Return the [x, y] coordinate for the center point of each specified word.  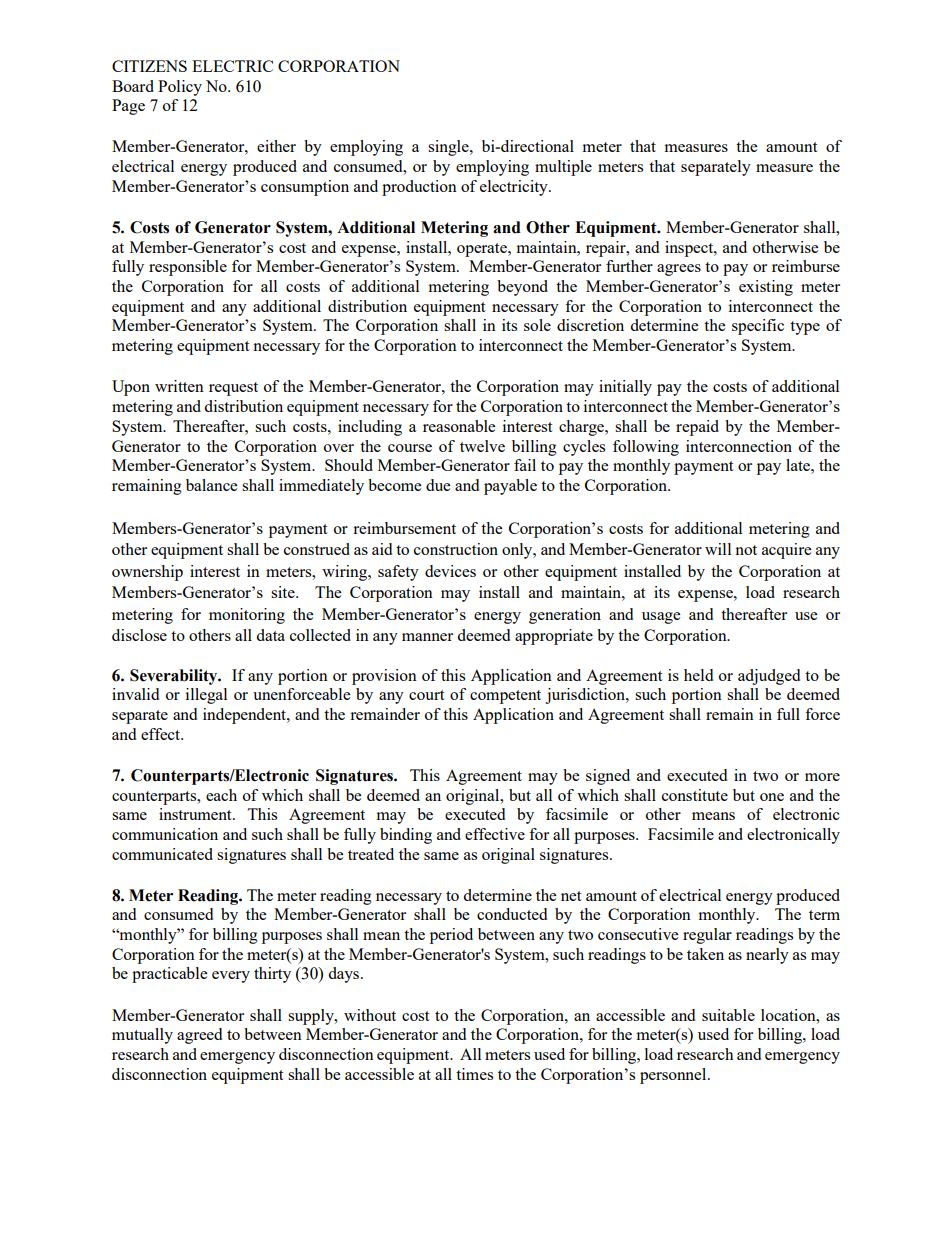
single [449, 148]
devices [450, 571]
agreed [199, 1036]
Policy [180, 88]
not [746, 550]
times [474, 1074]
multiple [563, 168]
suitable [728, 1015]
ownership [147, 573]
